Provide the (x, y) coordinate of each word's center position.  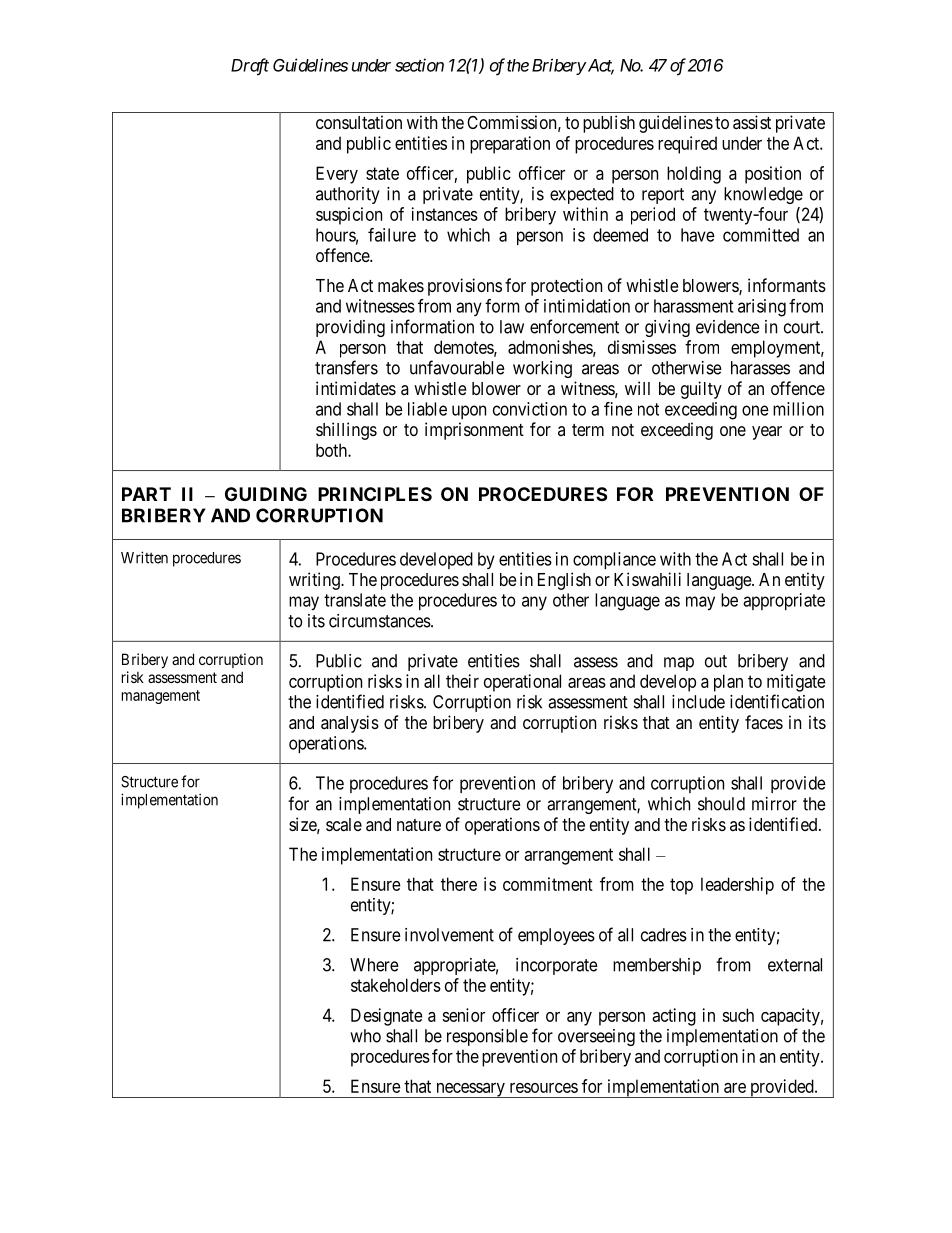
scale (344, 824)
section (419, 65)
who (365, 1036)
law (512, 327)
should (721, 804)
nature (419, 825)
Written (144, 557)
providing (350, 328)
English (564, 581)
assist (752, 122)
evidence (728, 327)
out (716, 661)
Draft (250, 67)
